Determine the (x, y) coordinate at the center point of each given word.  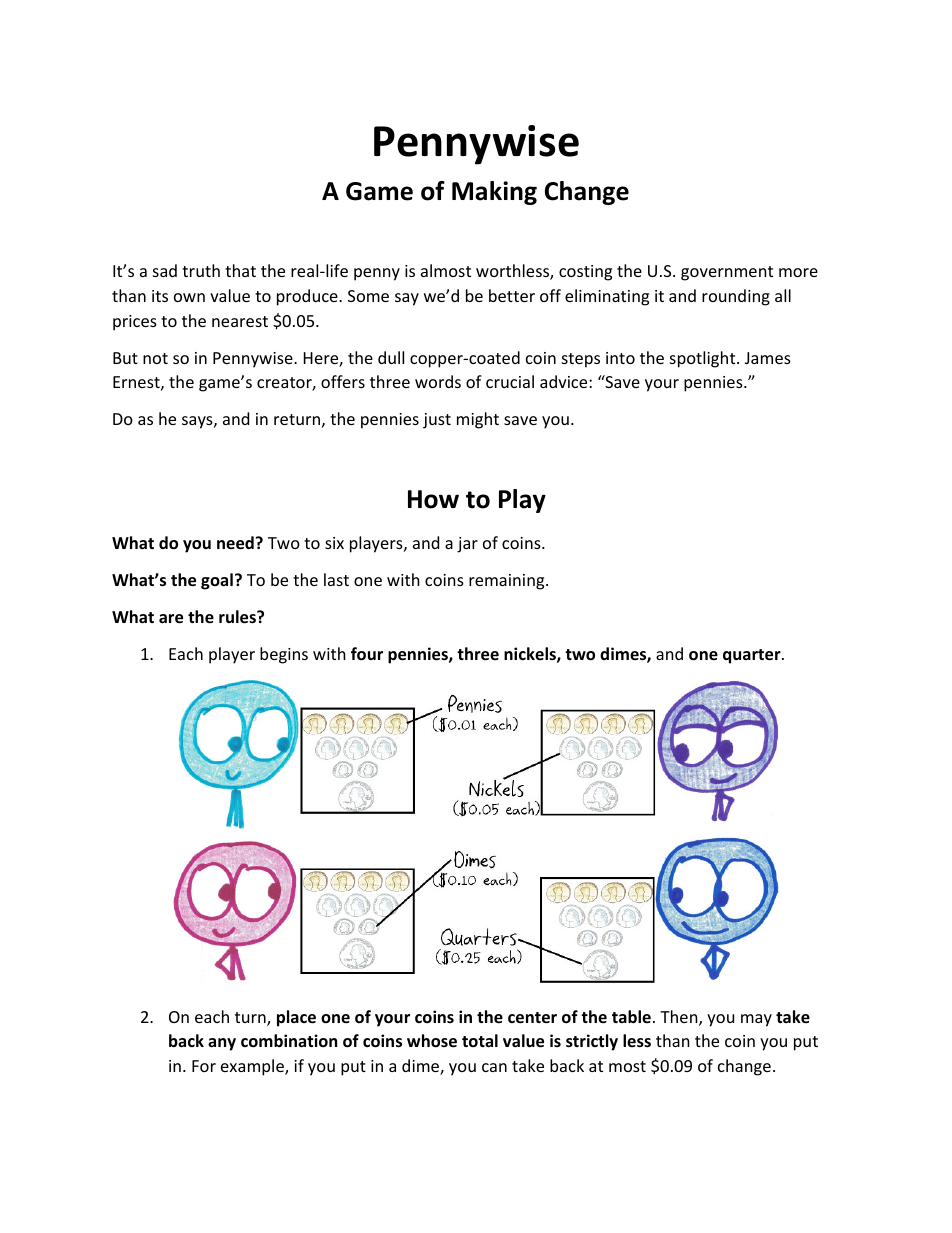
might (478, 420)
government (727, 273)
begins (284, 655)
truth (201, 270)
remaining (508, 582)
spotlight (704, 359)
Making (494, 193)
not (155, 358)
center (532, 1018)
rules (238, 617)
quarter (753, 656)
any (222, 1044)
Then (680, 1018)
